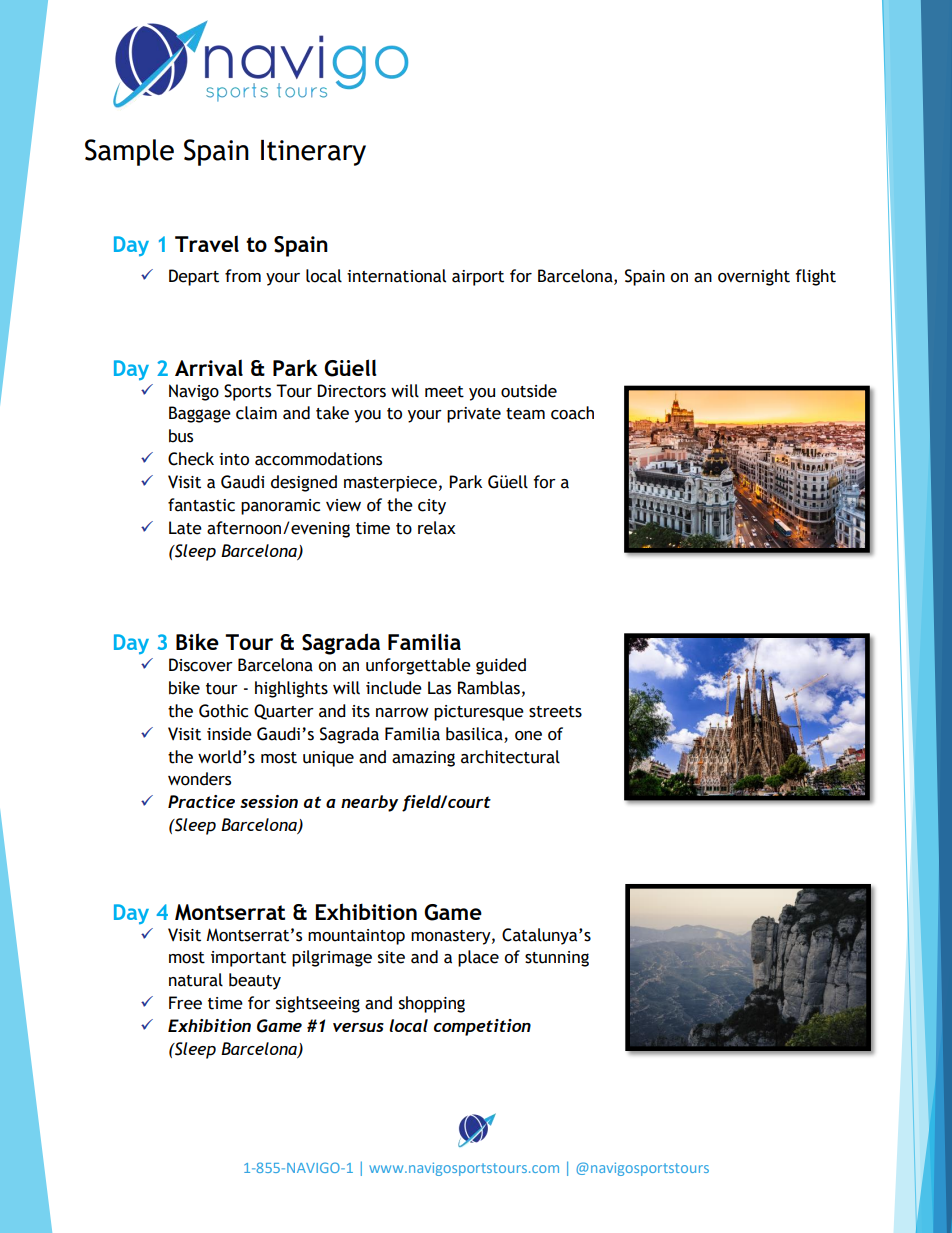 The height and width of the page is (1233, 952). I want to click on Late, so click(185, 528).
